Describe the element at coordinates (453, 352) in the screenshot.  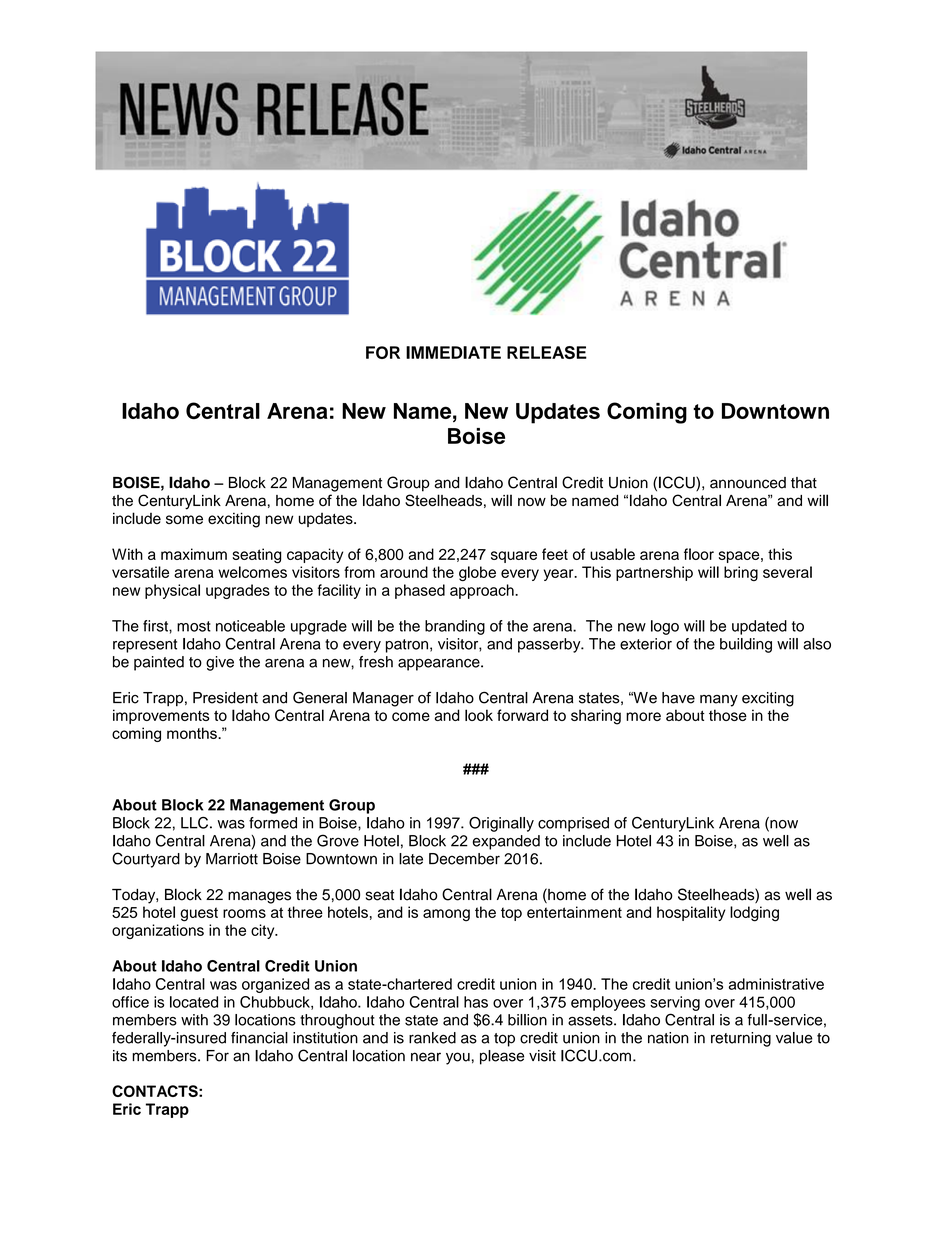
I see `IMMEDIATE` at that location.
